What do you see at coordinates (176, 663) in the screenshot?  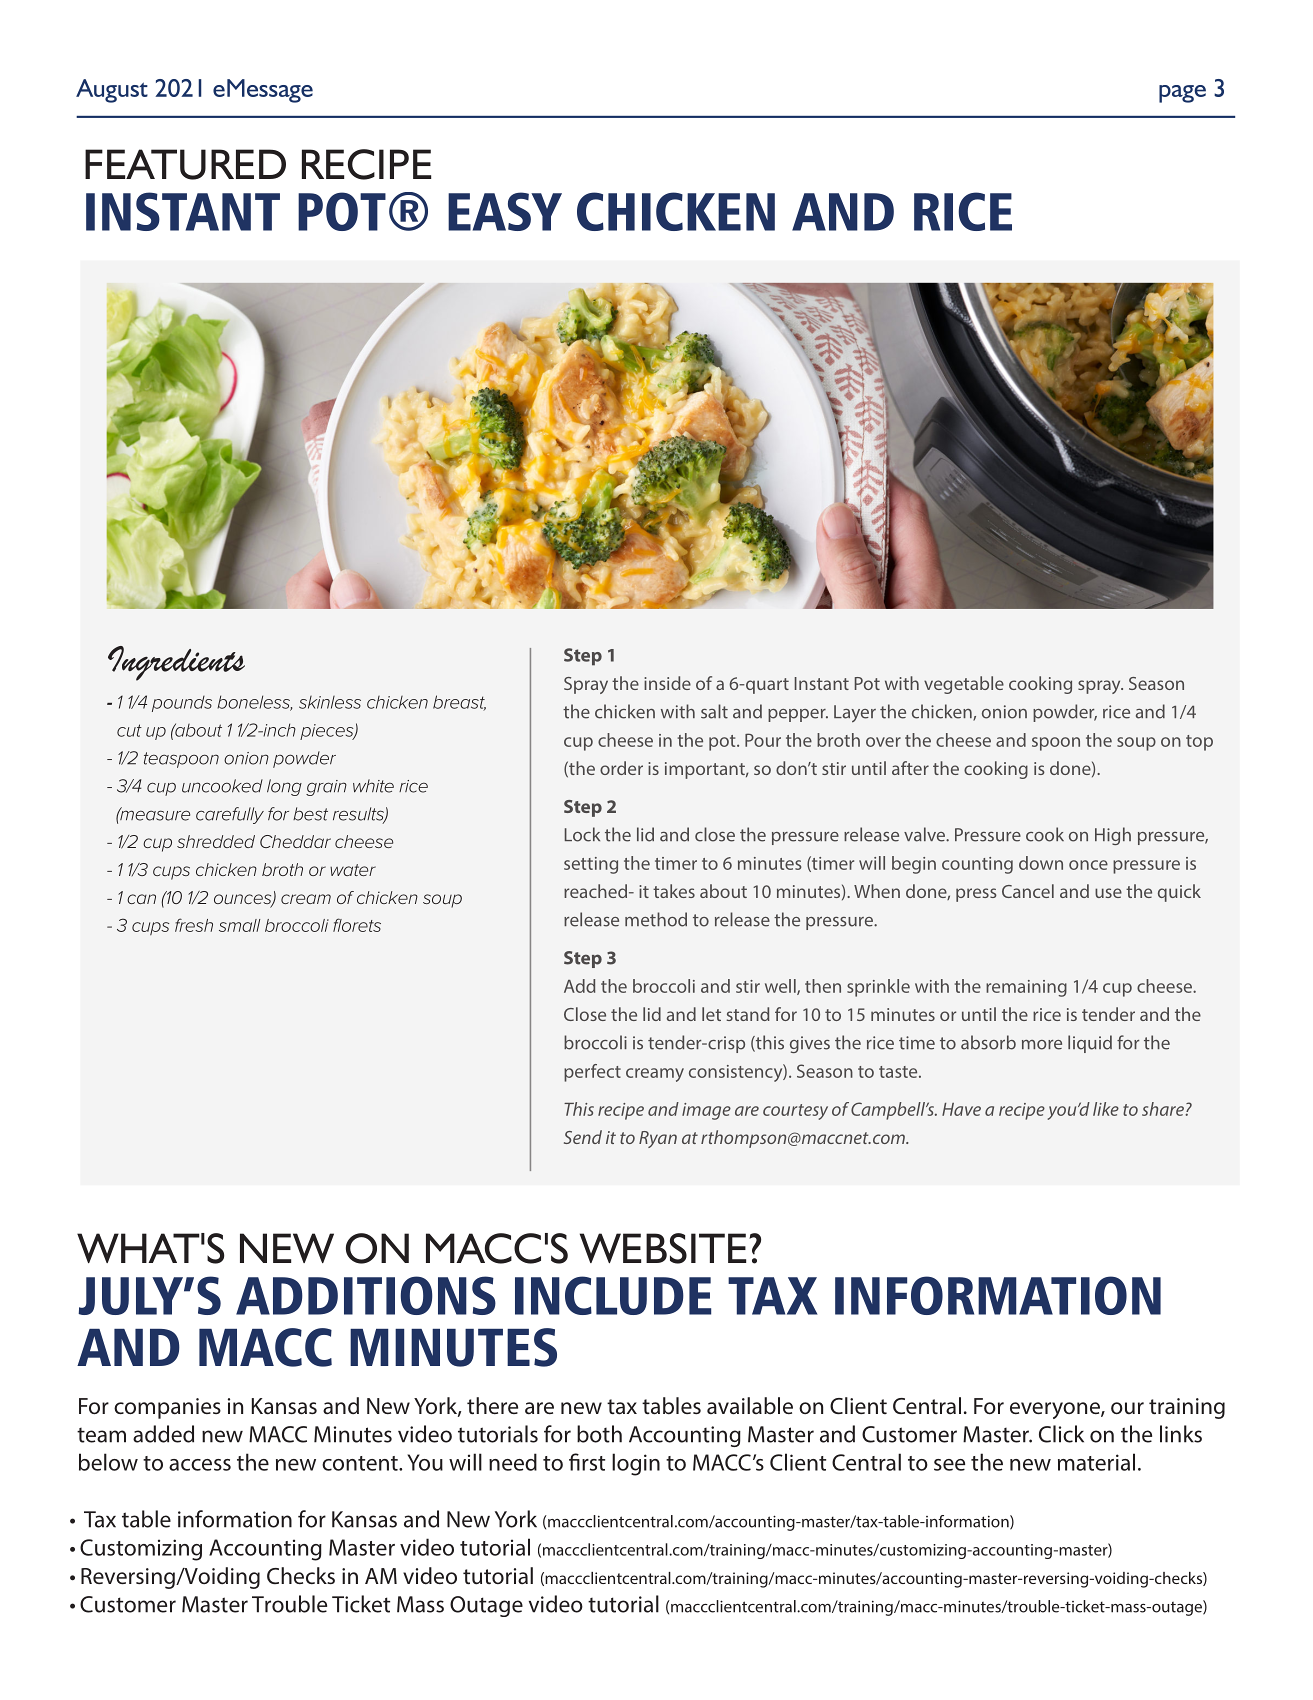 I see `Ingredients` at bounding box center [176, 663].
